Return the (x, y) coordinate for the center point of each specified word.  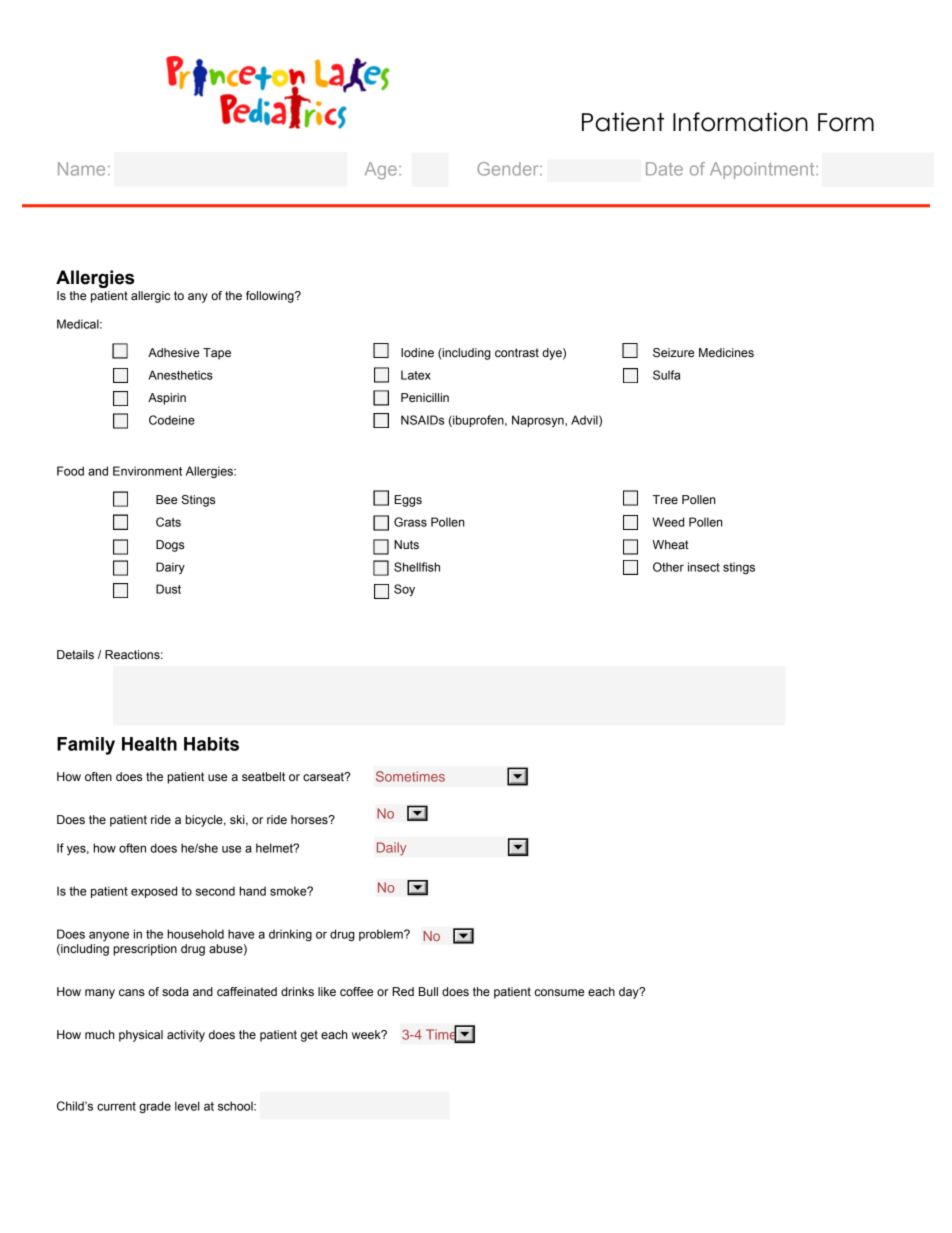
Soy (404, 590)
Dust (168, 589)
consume (559, 992)
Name (81, 169)
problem (382, 935)
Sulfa (666, 375)
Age (381, 171)
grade (155, 1107)
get (309, 1036)
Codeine (172, 420)
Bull (428, 991)
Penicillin (425, 397)
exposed (154, 892)
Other (668, 567)
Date (664, 169)
